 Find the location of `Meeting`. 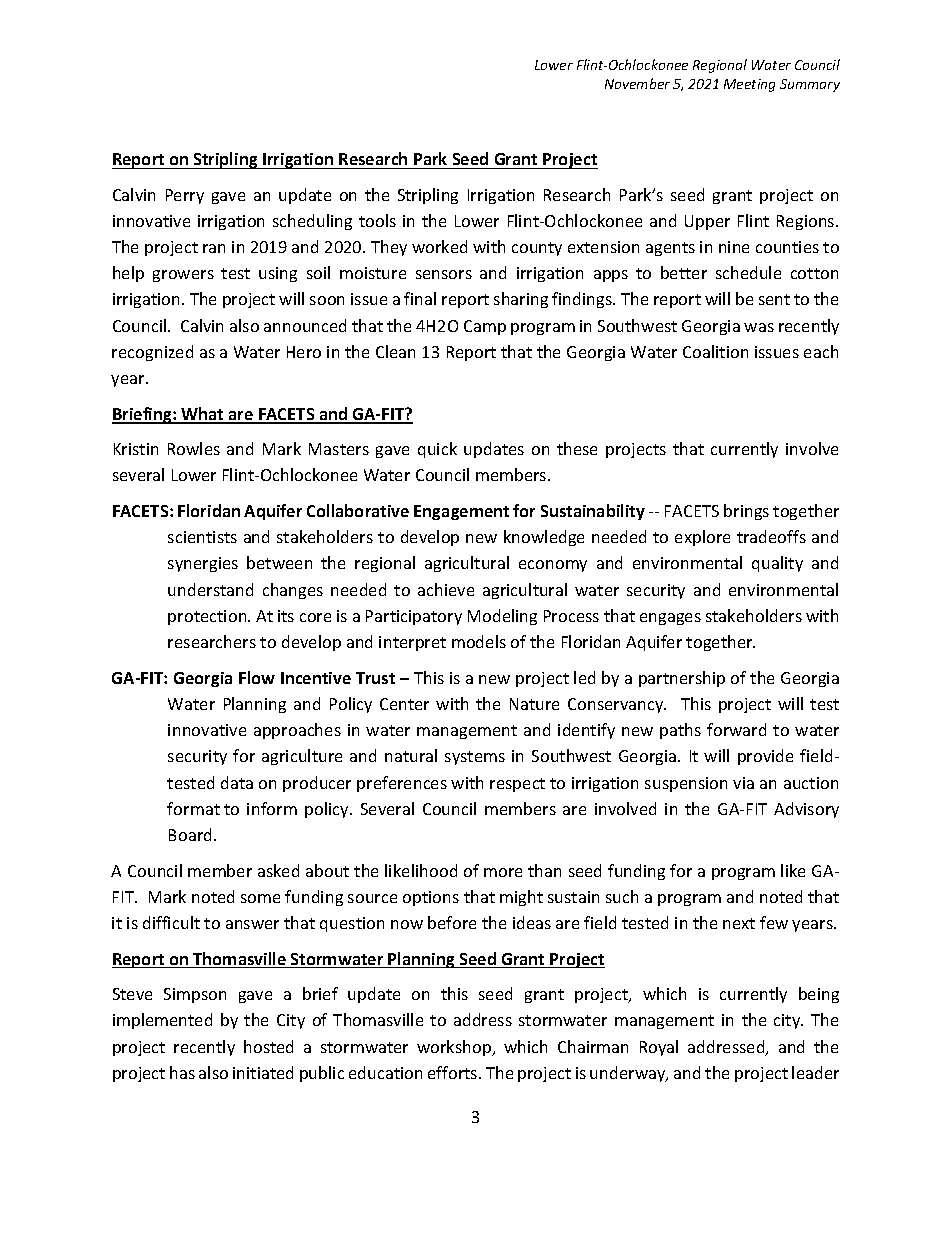

Meeting is located at coordinates (749, 85).
